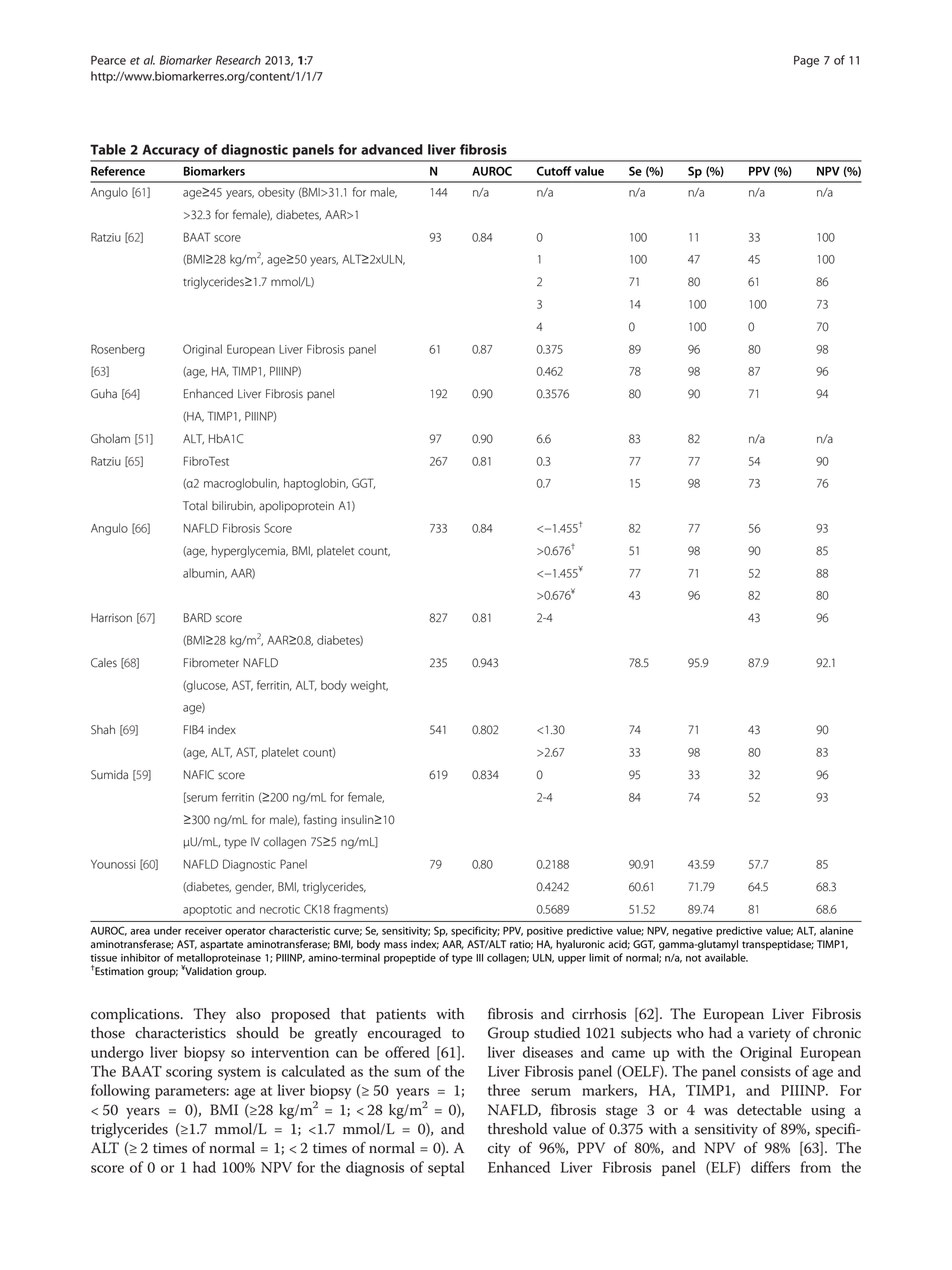 The image size is (952, 1270). What do you see at coordinates (118, 350) in the screenshot?
I see `Rosenberg` at bounding box center [118, 350].
